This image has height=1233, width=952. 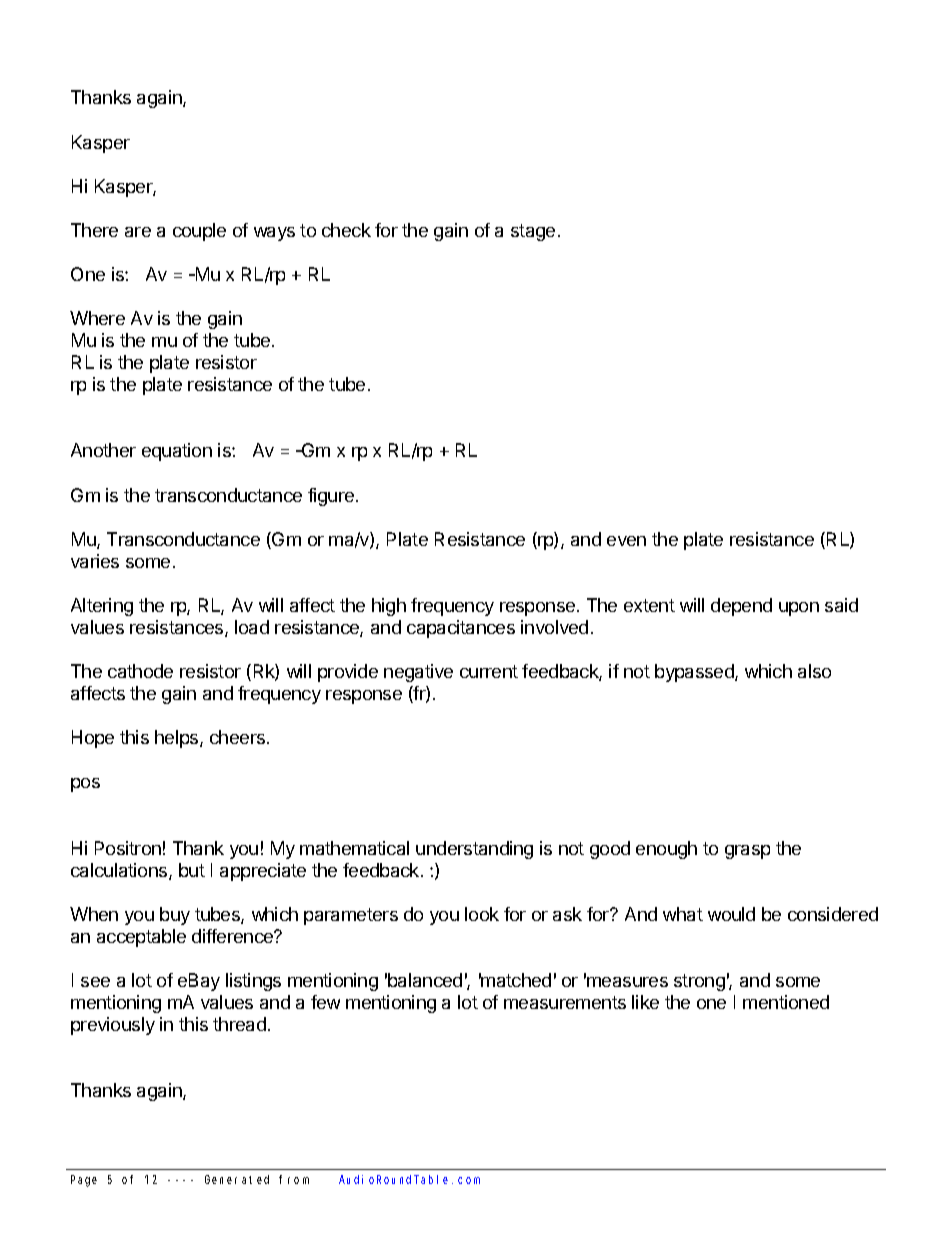 I want to click on grasp, so click(x=747, y=852).
